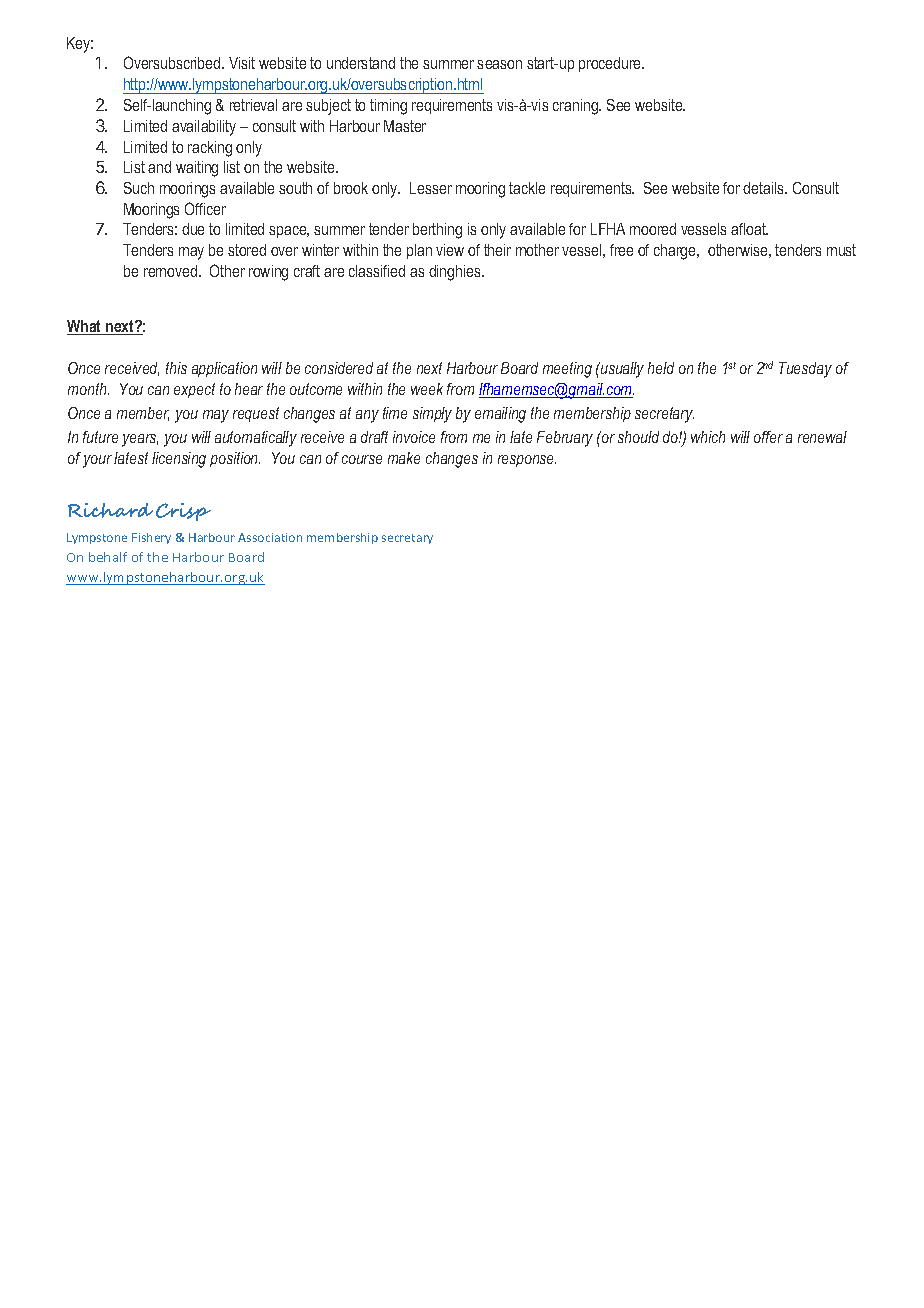  What do you see at coordinates (193, 229) in the document?
I see `due` at bounding box center [193, 229].
